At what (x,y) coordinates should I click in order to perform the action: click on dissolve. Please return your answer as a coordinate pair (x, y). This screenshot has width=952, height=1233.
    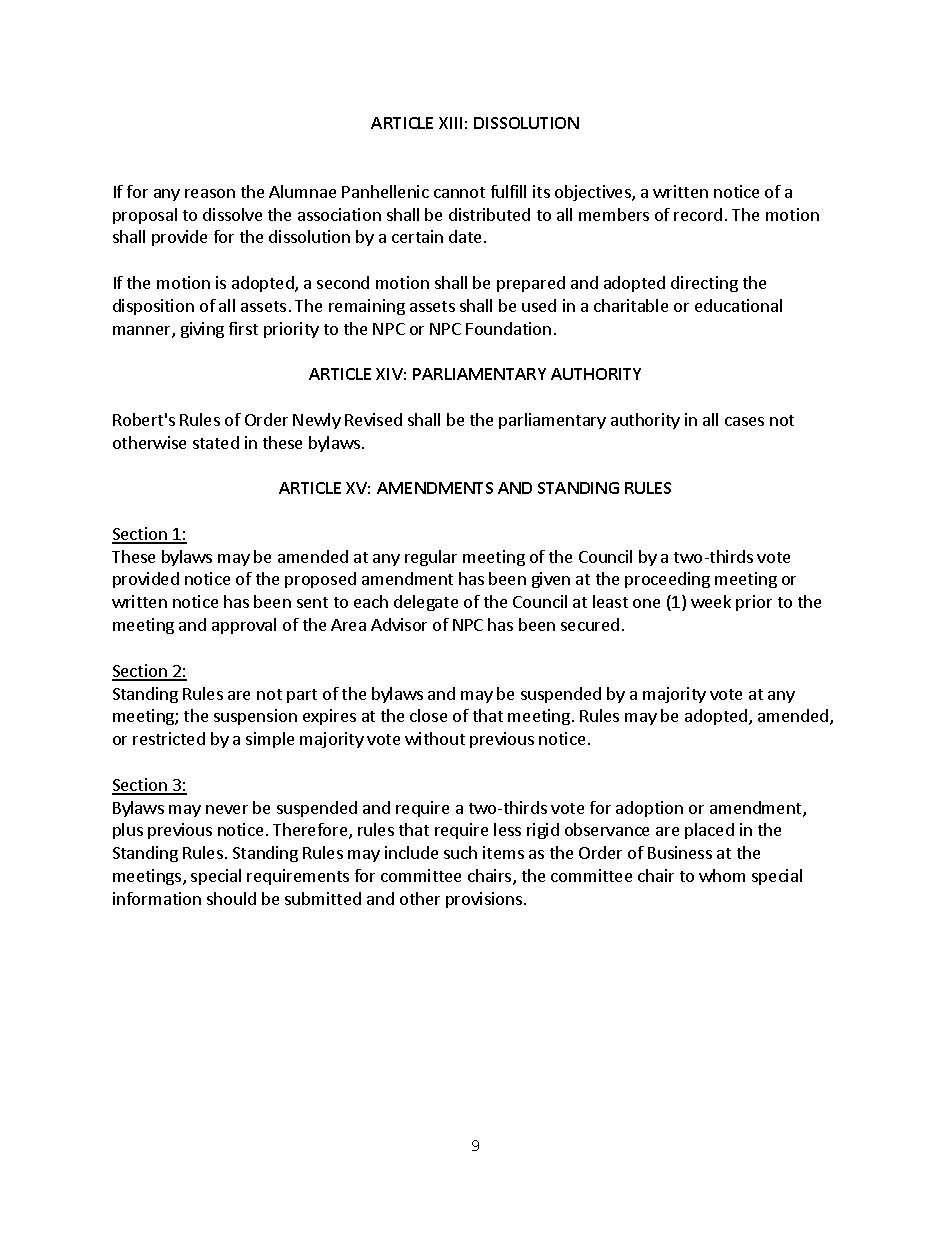
    Looking at the image, I should click on (232, 214).
